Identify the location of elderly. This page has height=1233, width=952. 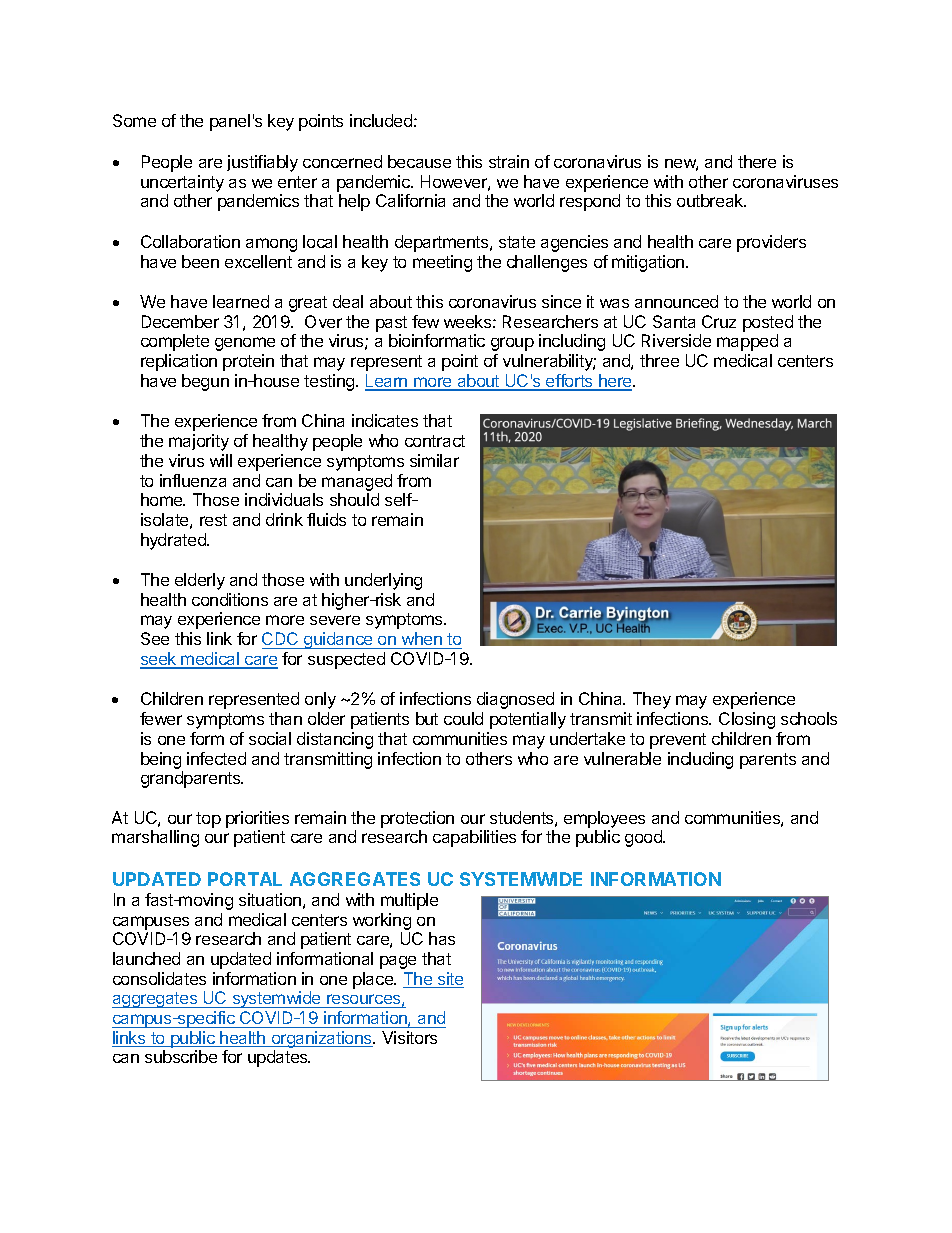
(200, 581).
